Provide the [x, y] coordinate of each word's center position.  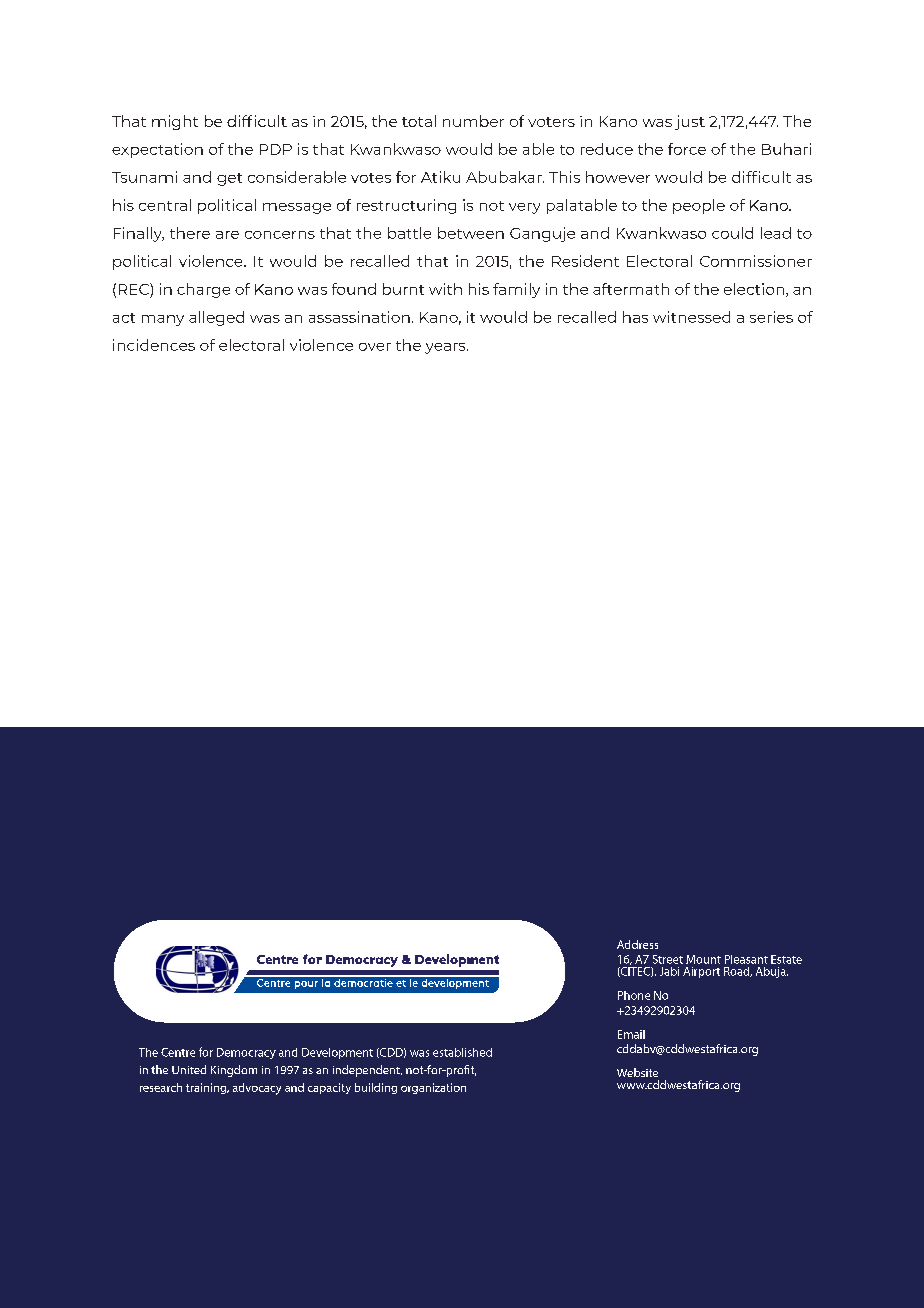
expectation [157, 150]
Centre [178, 1052]
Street [668, 959]
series [771, 317]
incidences [154, 345]
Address [637, 944]
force [687, 149]
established [462, 1052]
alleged [216, 318]
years [446, 348]
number [473, 121]
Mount [703, 959]
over [375, 347]
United [189, 1069]
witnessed [691, 317]
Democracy [246, 1053]
